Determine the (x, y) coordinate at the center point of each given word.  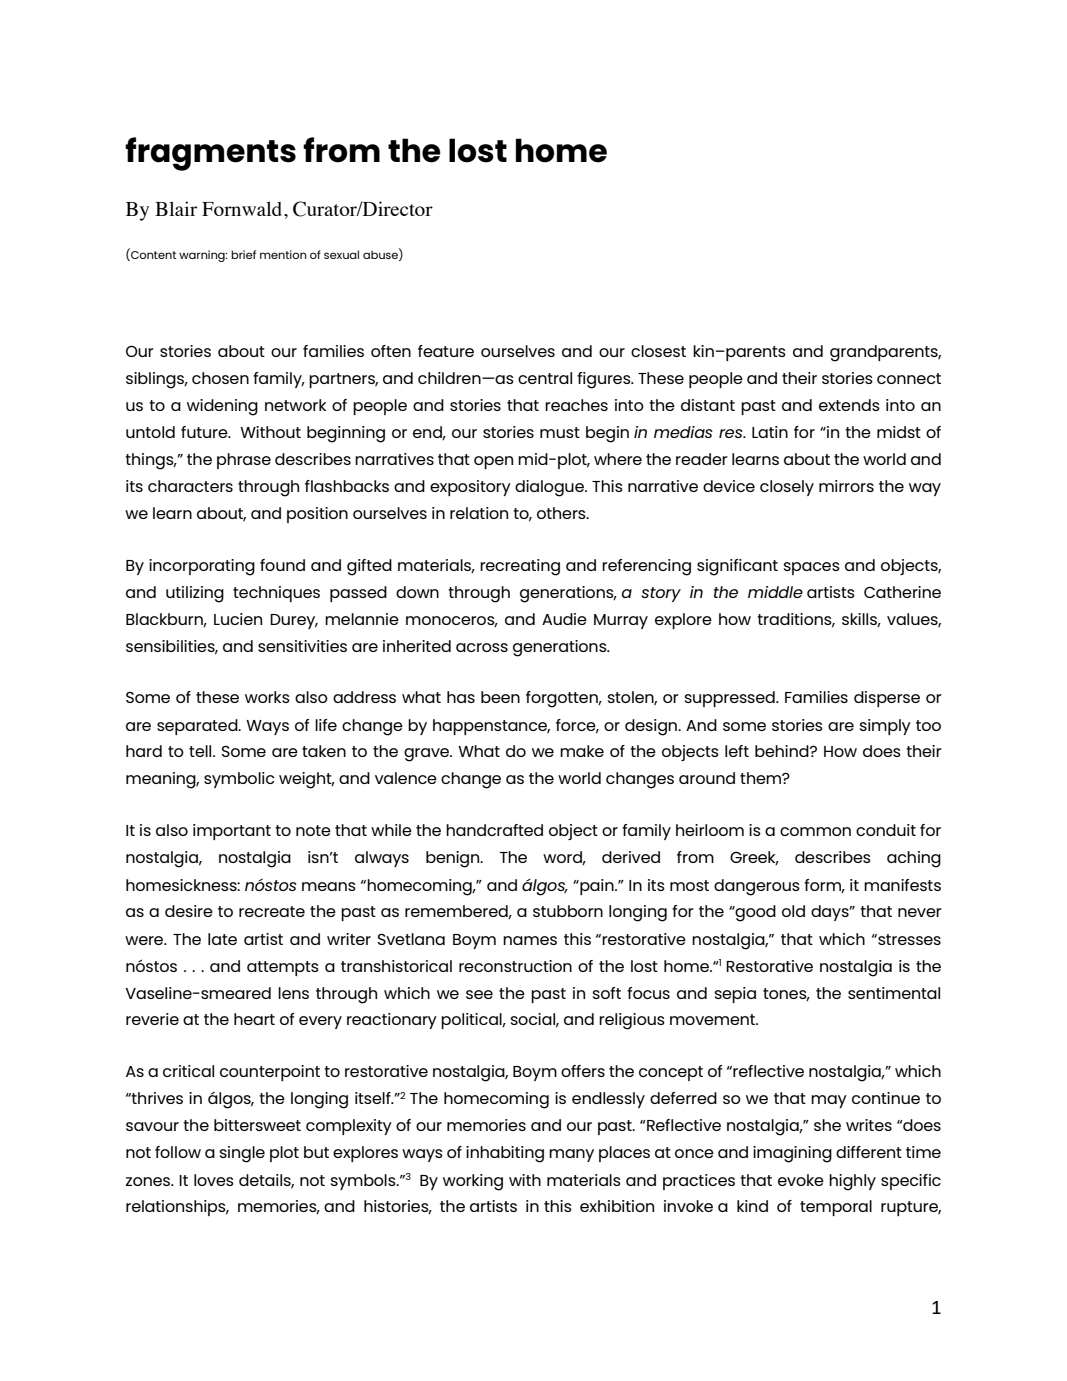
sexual (341, 254)
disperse (887, 699)
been (500, 697)
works (267, 697)
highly (852, 1182)
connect (909, 378)
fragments (210, 154)
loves (214, 1180)
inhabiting (505, 1154)
